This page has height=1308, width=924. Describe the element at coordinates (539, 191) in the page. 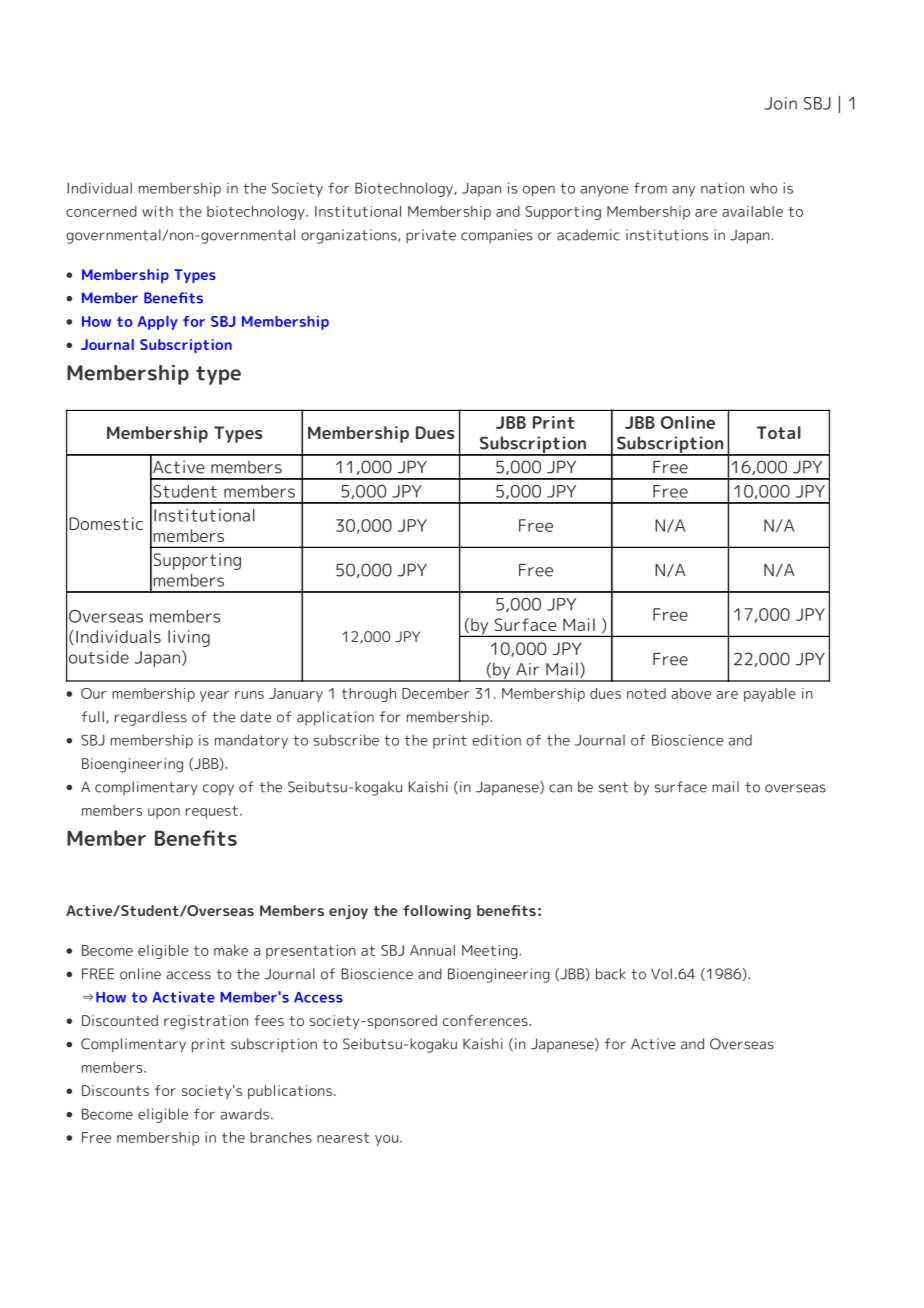

I see `open` at that location.
